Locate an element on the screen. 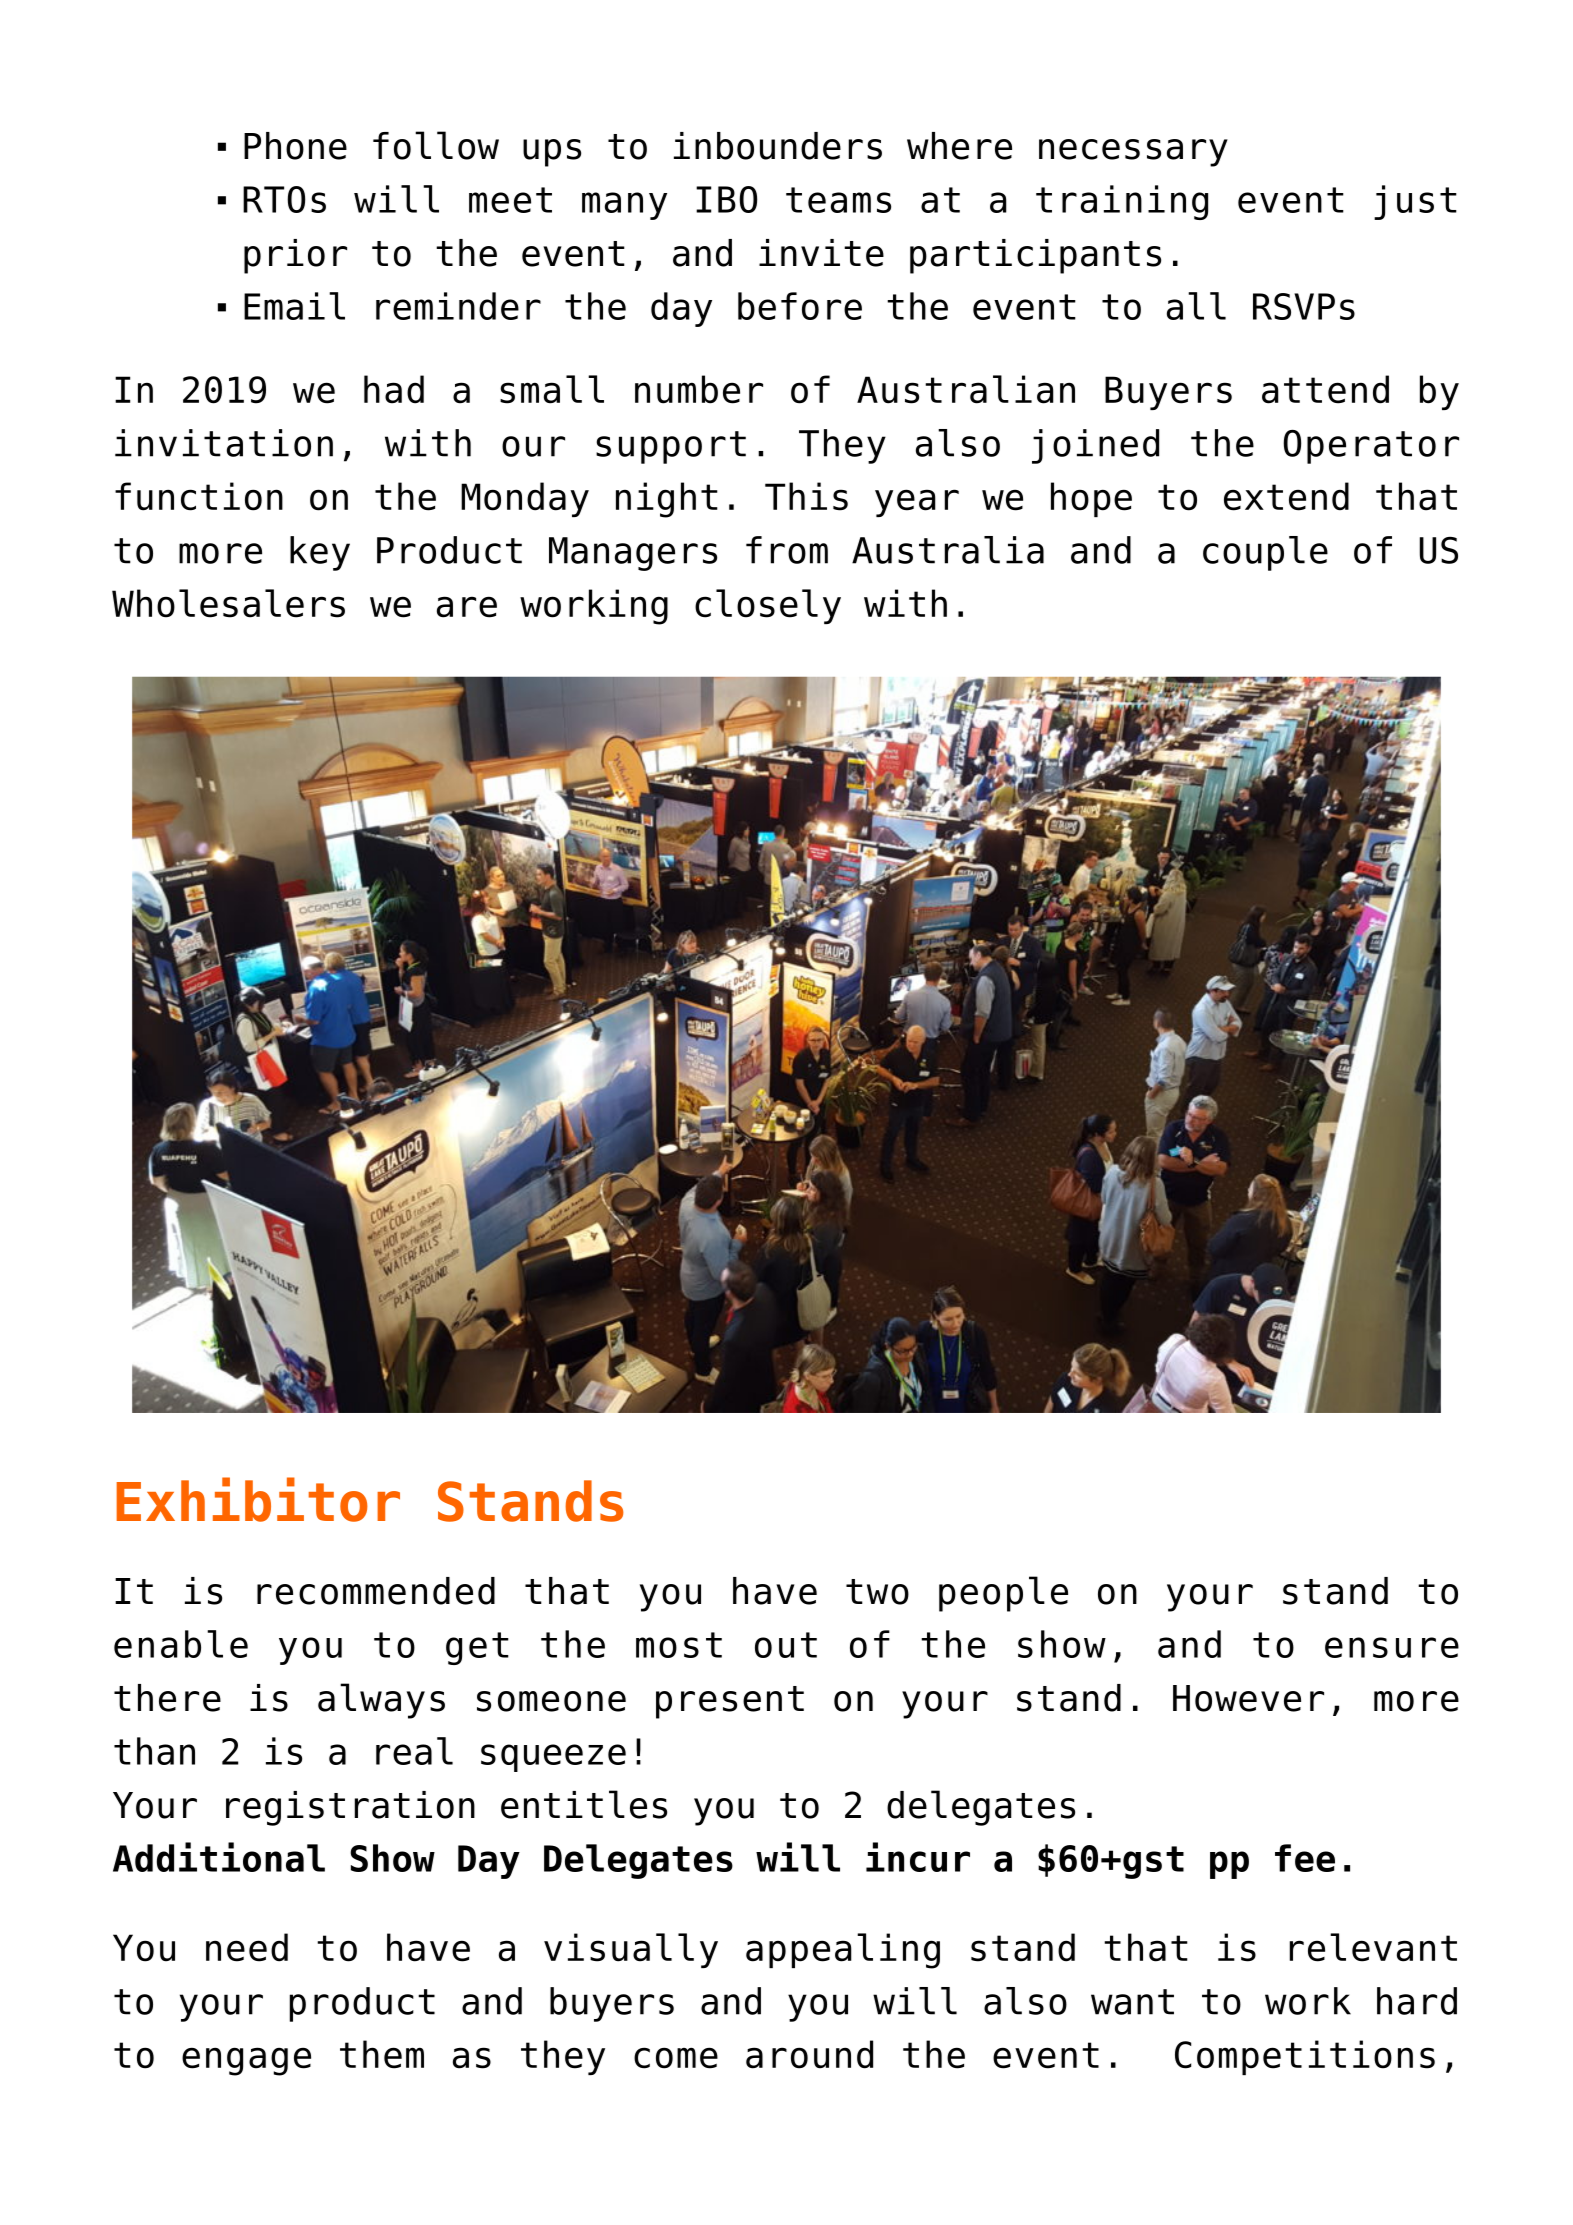  enable is located at coordinates (181, 1644).
